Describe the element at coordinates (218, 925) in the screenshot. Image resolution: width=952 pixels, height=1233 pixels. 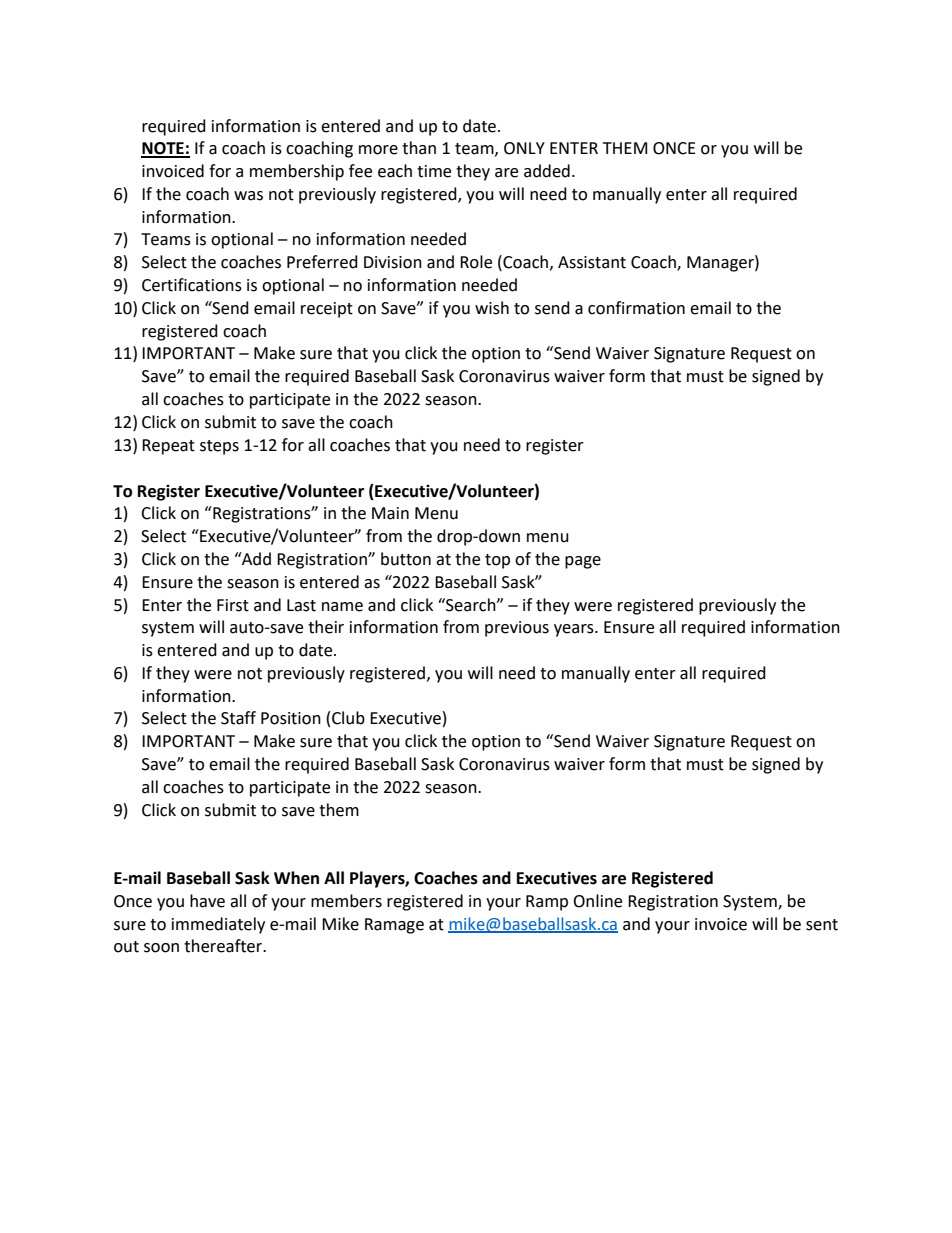
I see `immediately` at that location.
